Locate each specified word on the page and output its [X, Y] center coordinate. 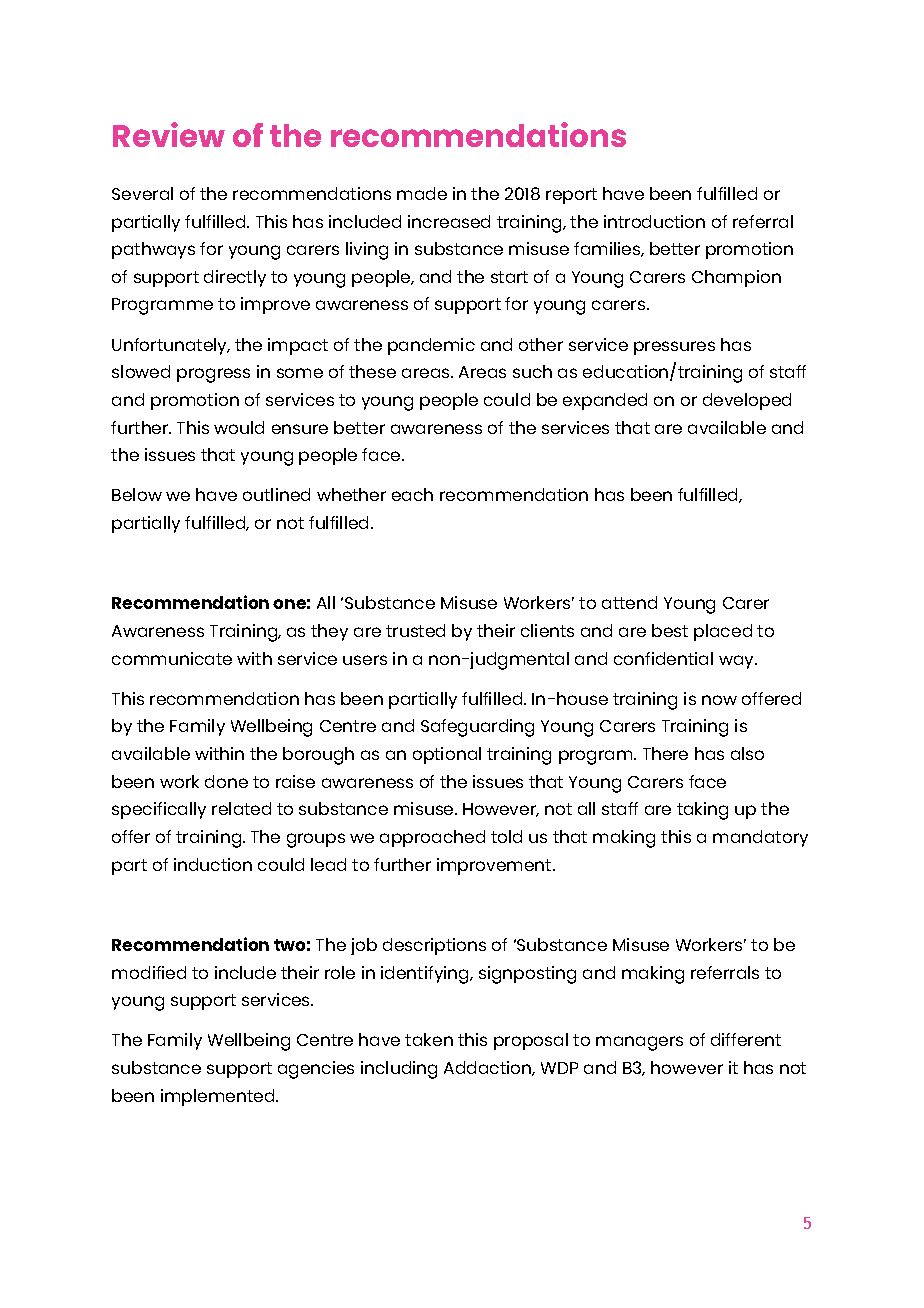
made [422, 193]
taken [429, 1039]
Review [169, 134]
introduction [654, 221]
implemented [219, 1097]
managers [639, 1043]
